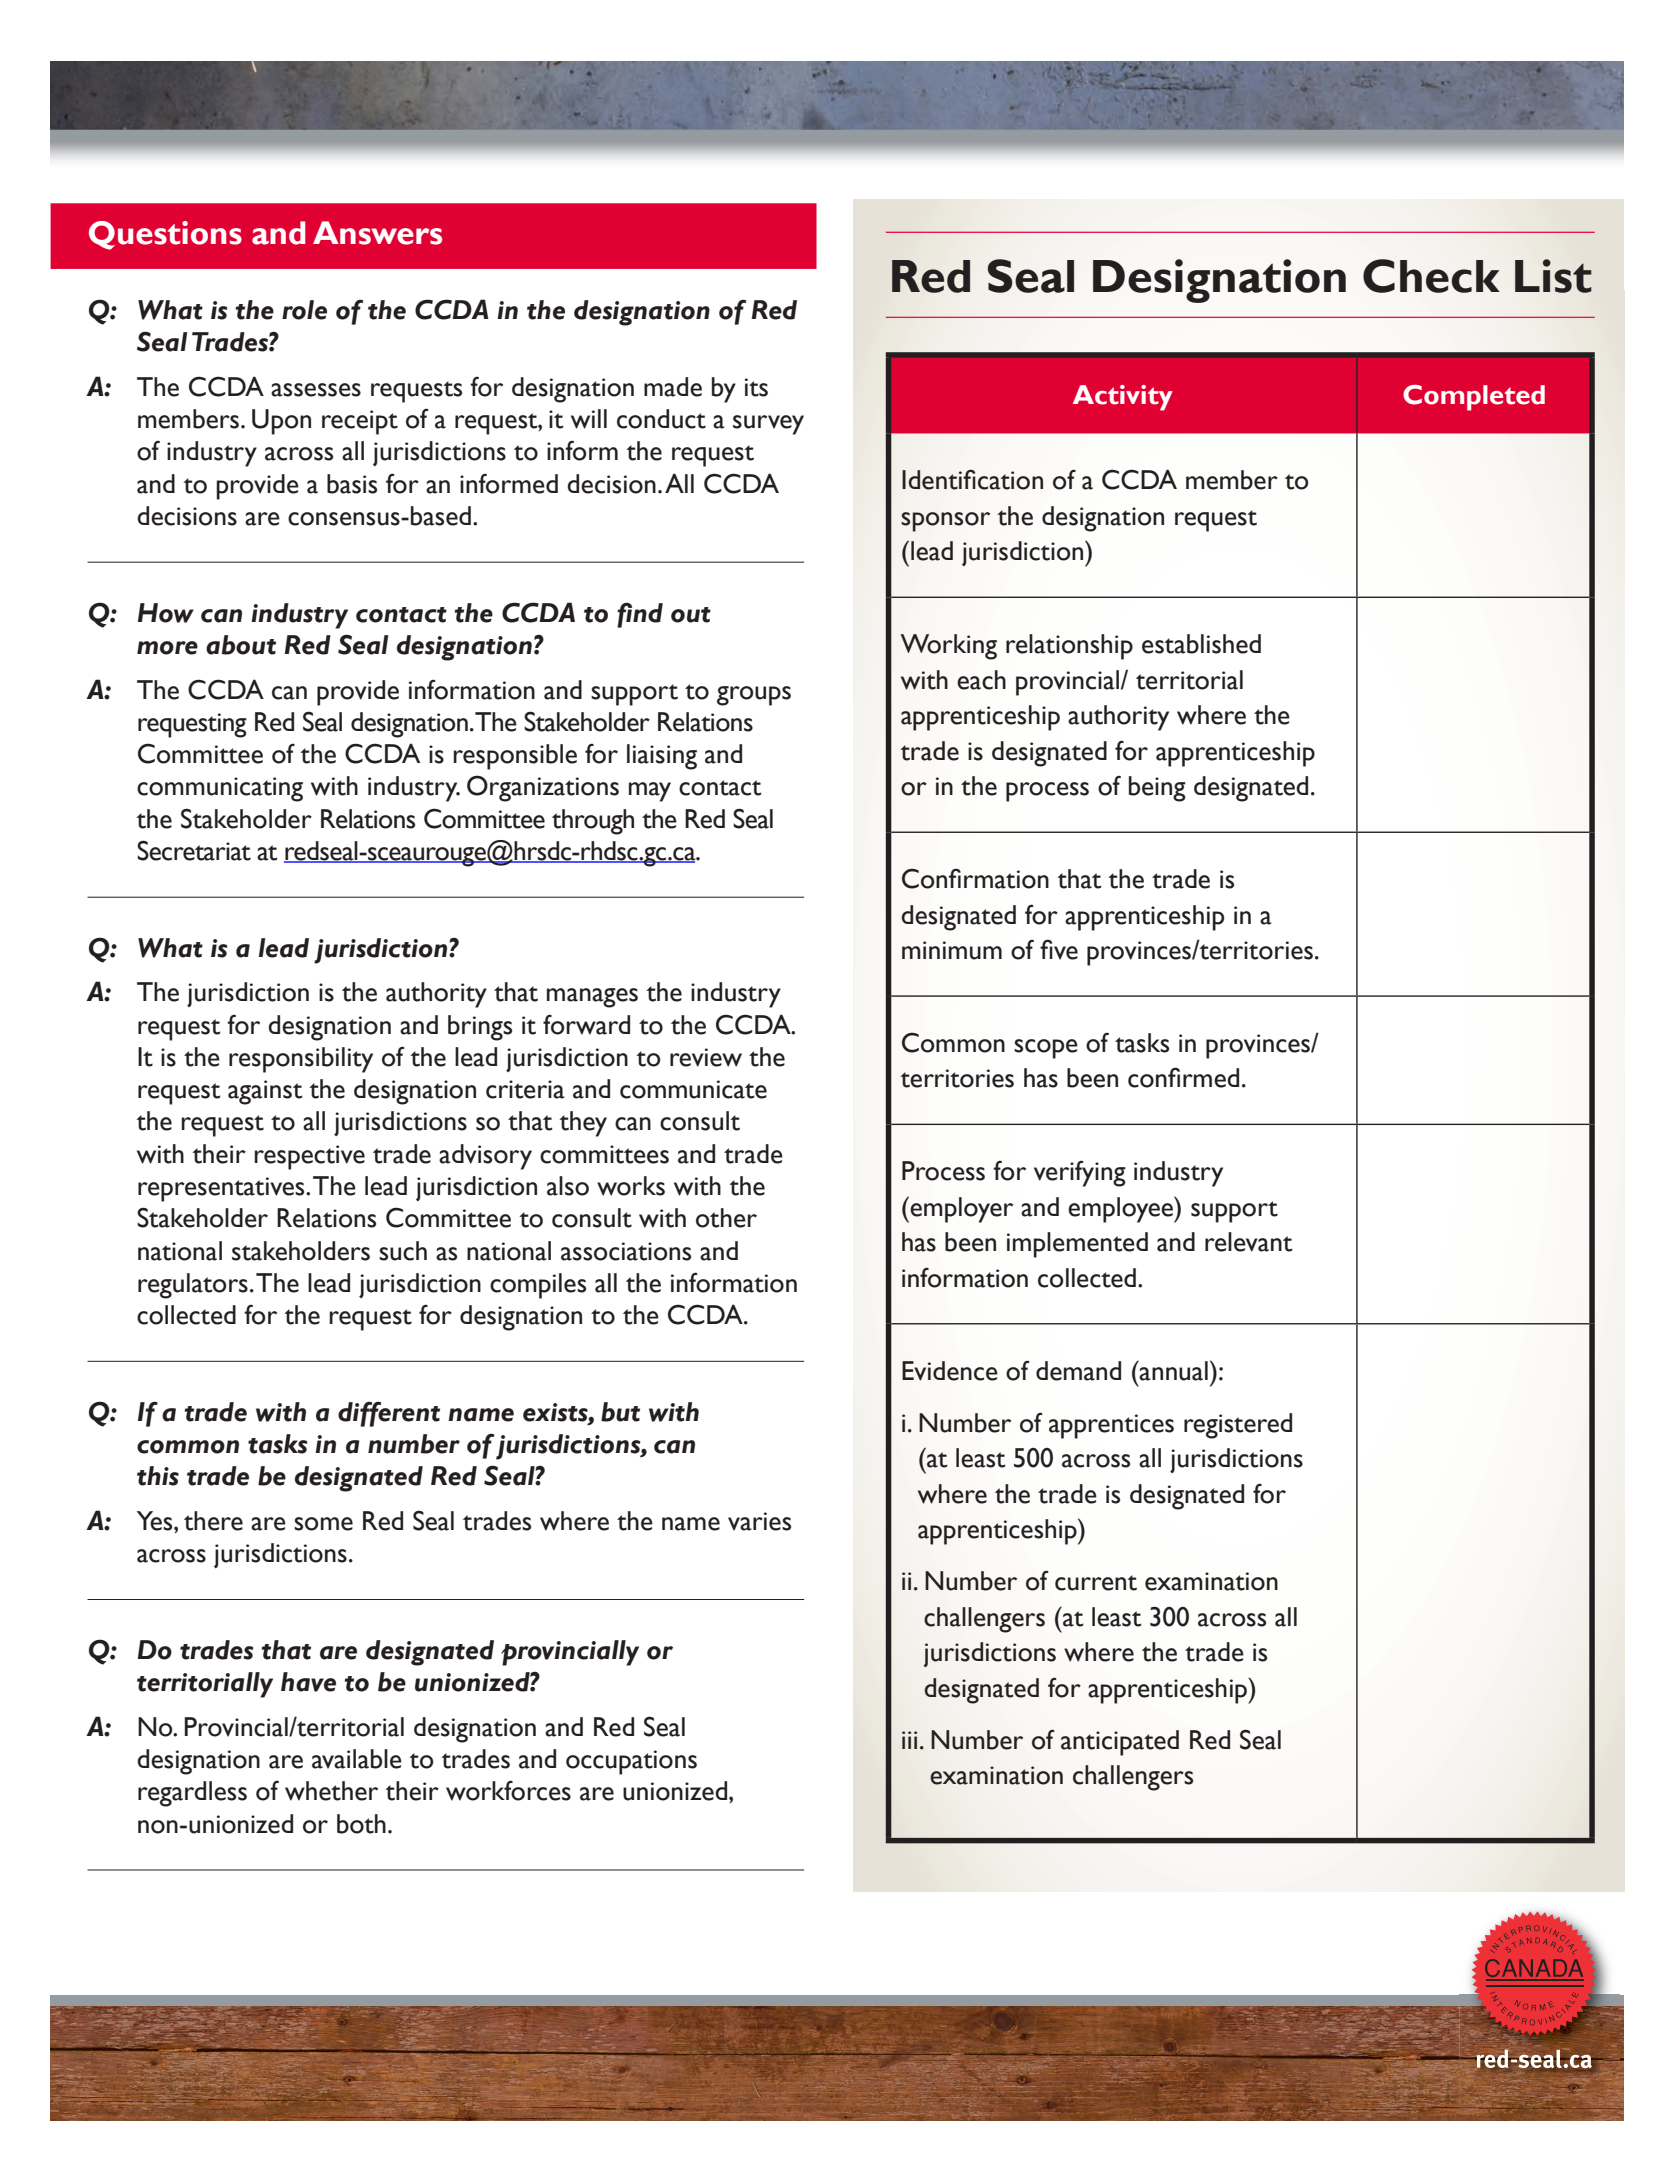 The width and height of the screenshot is (1674, 2166). I want to click on established, so click(1201, 644).
